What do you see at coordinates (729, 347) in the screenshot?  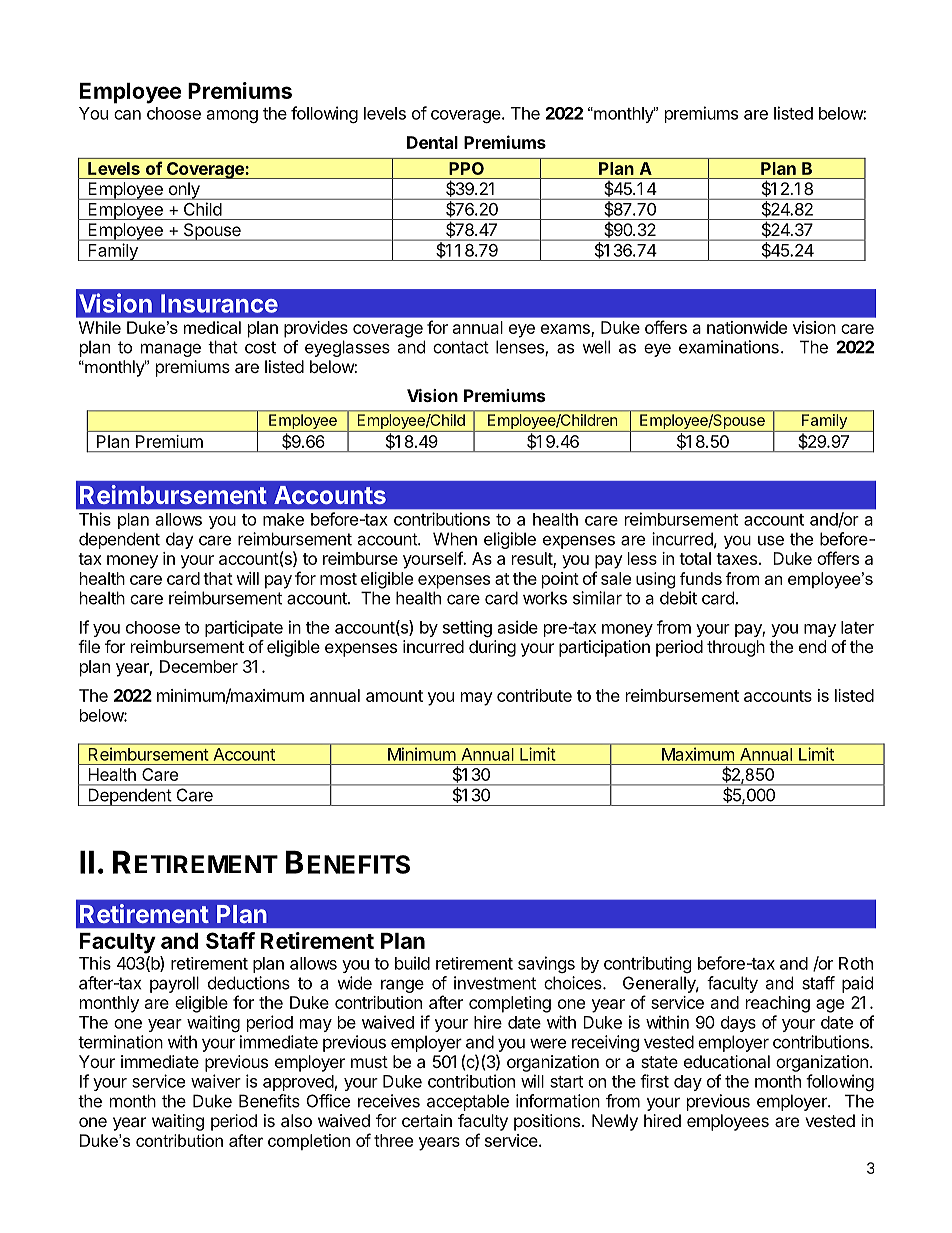 I see `examinations` at bounding box center [729, 347].
